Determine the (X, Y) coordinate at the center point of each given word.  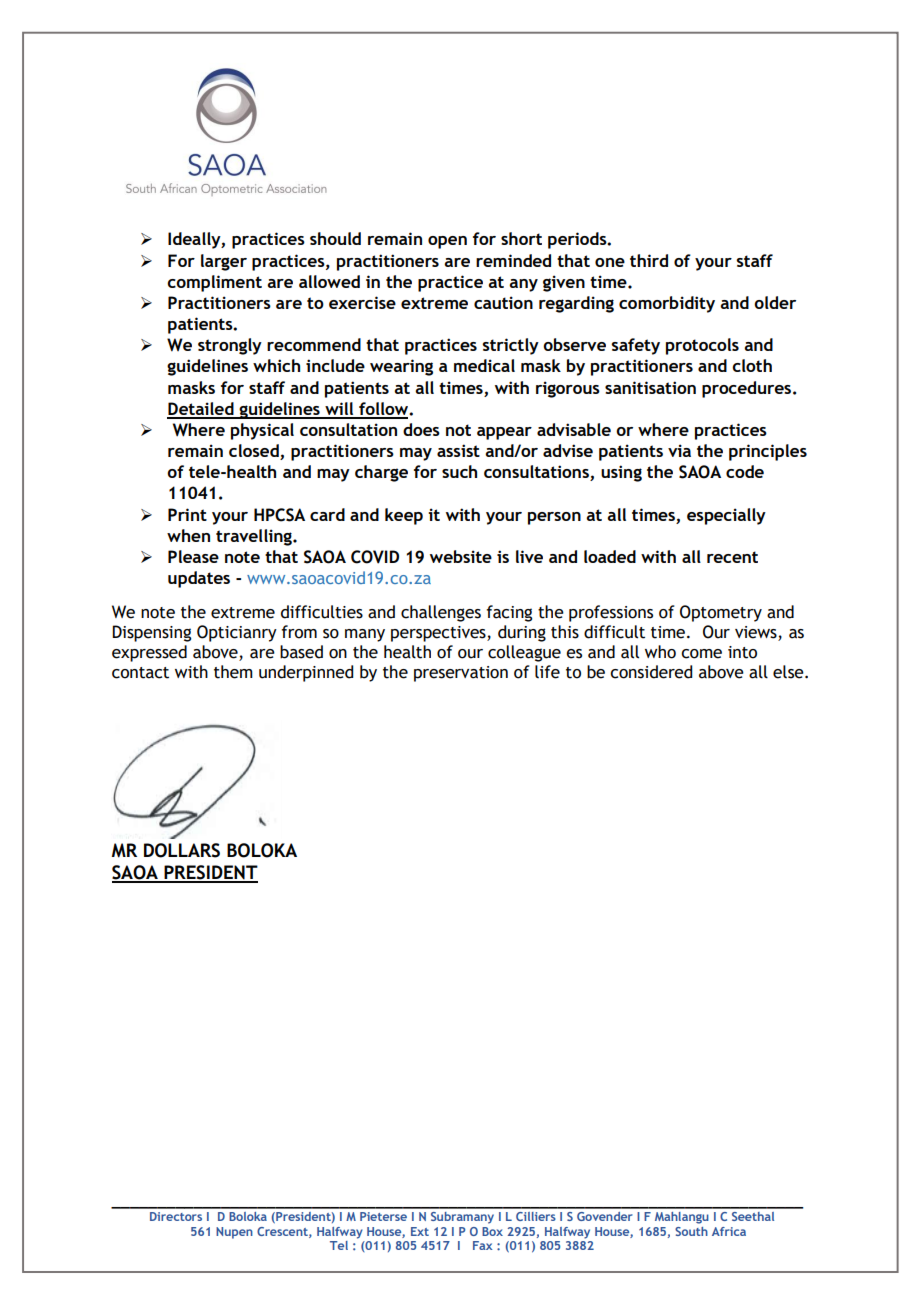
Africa (729, 1231)
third (649, 260)
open (447, 242)
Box (492, 1231)
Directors (176, 1216)
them (233, 672)
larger (224, 262)
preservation (461, 674)
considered (651, 672)
